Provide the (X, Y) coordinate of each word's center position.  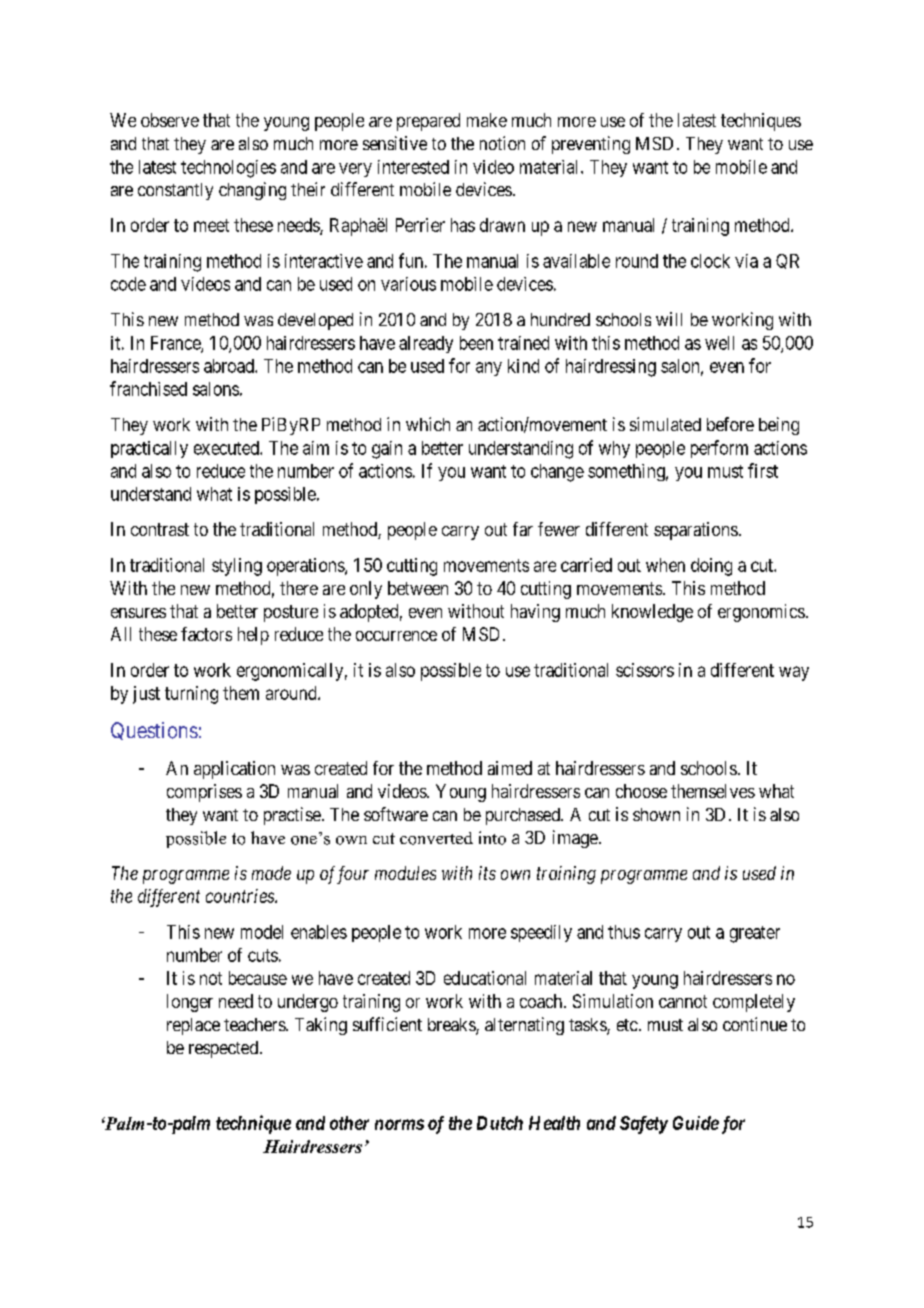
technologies (228, 169)
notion (502, 143)
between (418, 588)
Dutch (500, 1123)
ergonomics (761, 613)
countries (241, 896)
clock (710, 261)
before (730, 424)
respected (223, 1049)
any (489, 369)
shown (656, 814)
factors (206, 634)
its (487, 873)
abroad (230, 366)
